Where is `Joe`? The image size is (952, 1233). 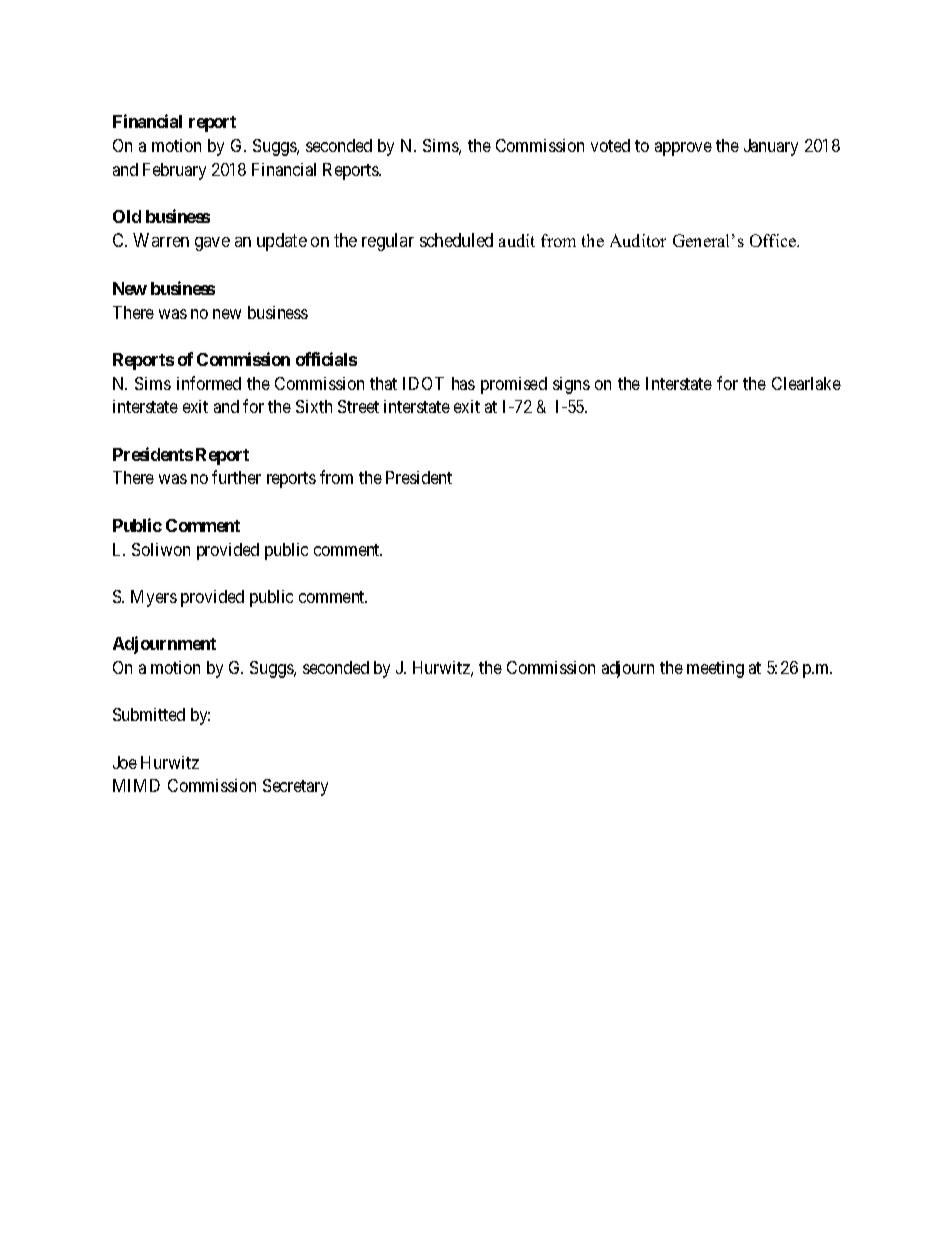 Joe is located at coordinates (125, 762).
